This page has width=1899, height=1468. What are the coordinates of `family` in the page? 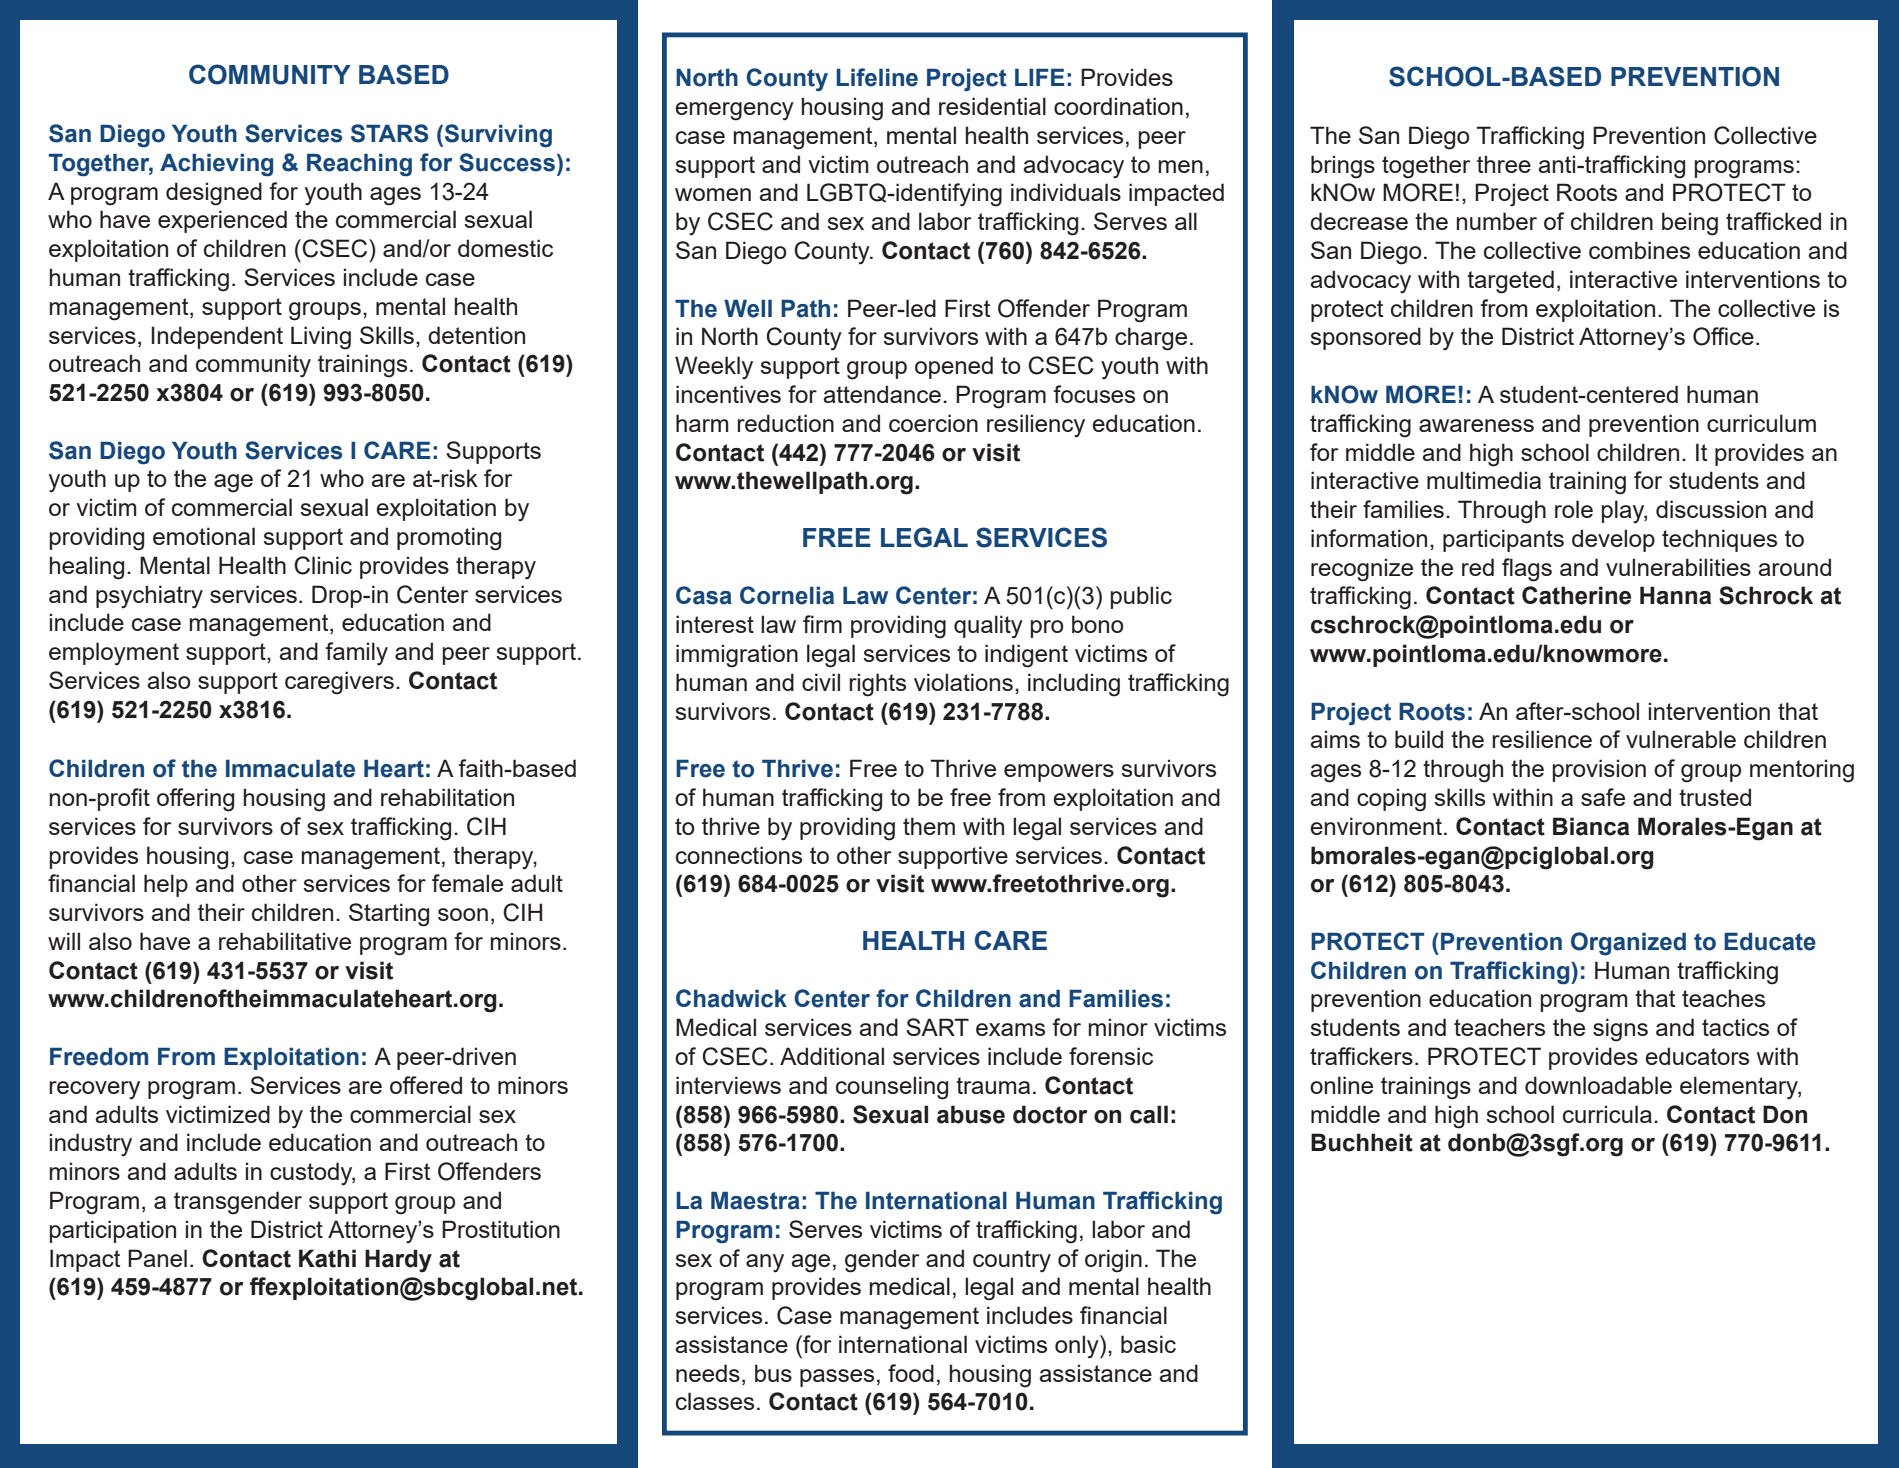 It's located at (356, 654).
